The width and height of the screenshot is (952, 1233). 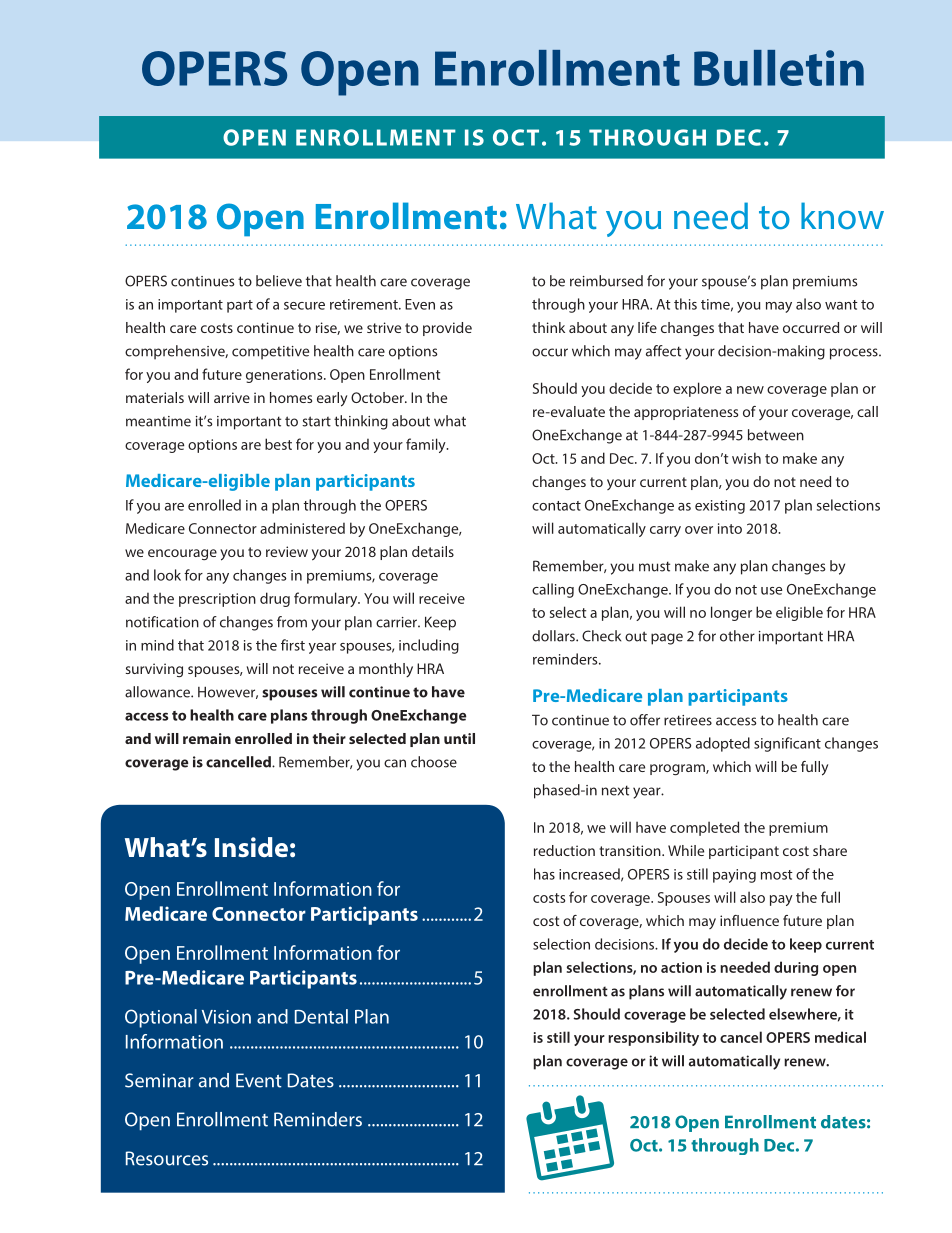 What do you see at coordinates (302, 528) in the screenshot?
I see `administered` at bounding box center [302, 528].
